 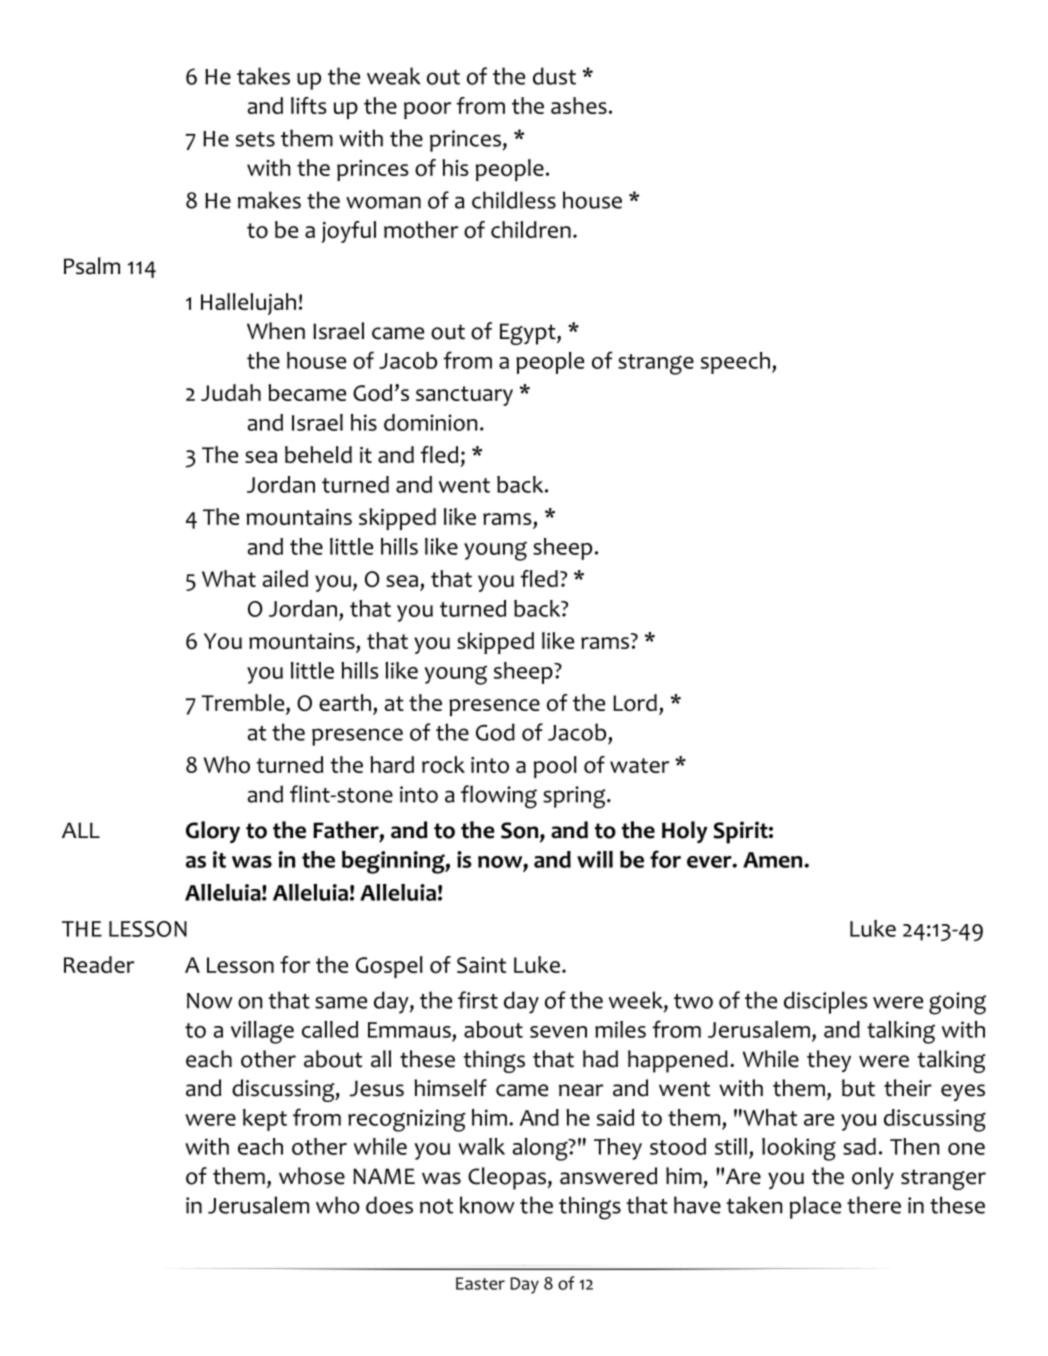 What do you see at coordinates (554, 76) in the page?
I see `dust` at bounding box center [554, 76].
